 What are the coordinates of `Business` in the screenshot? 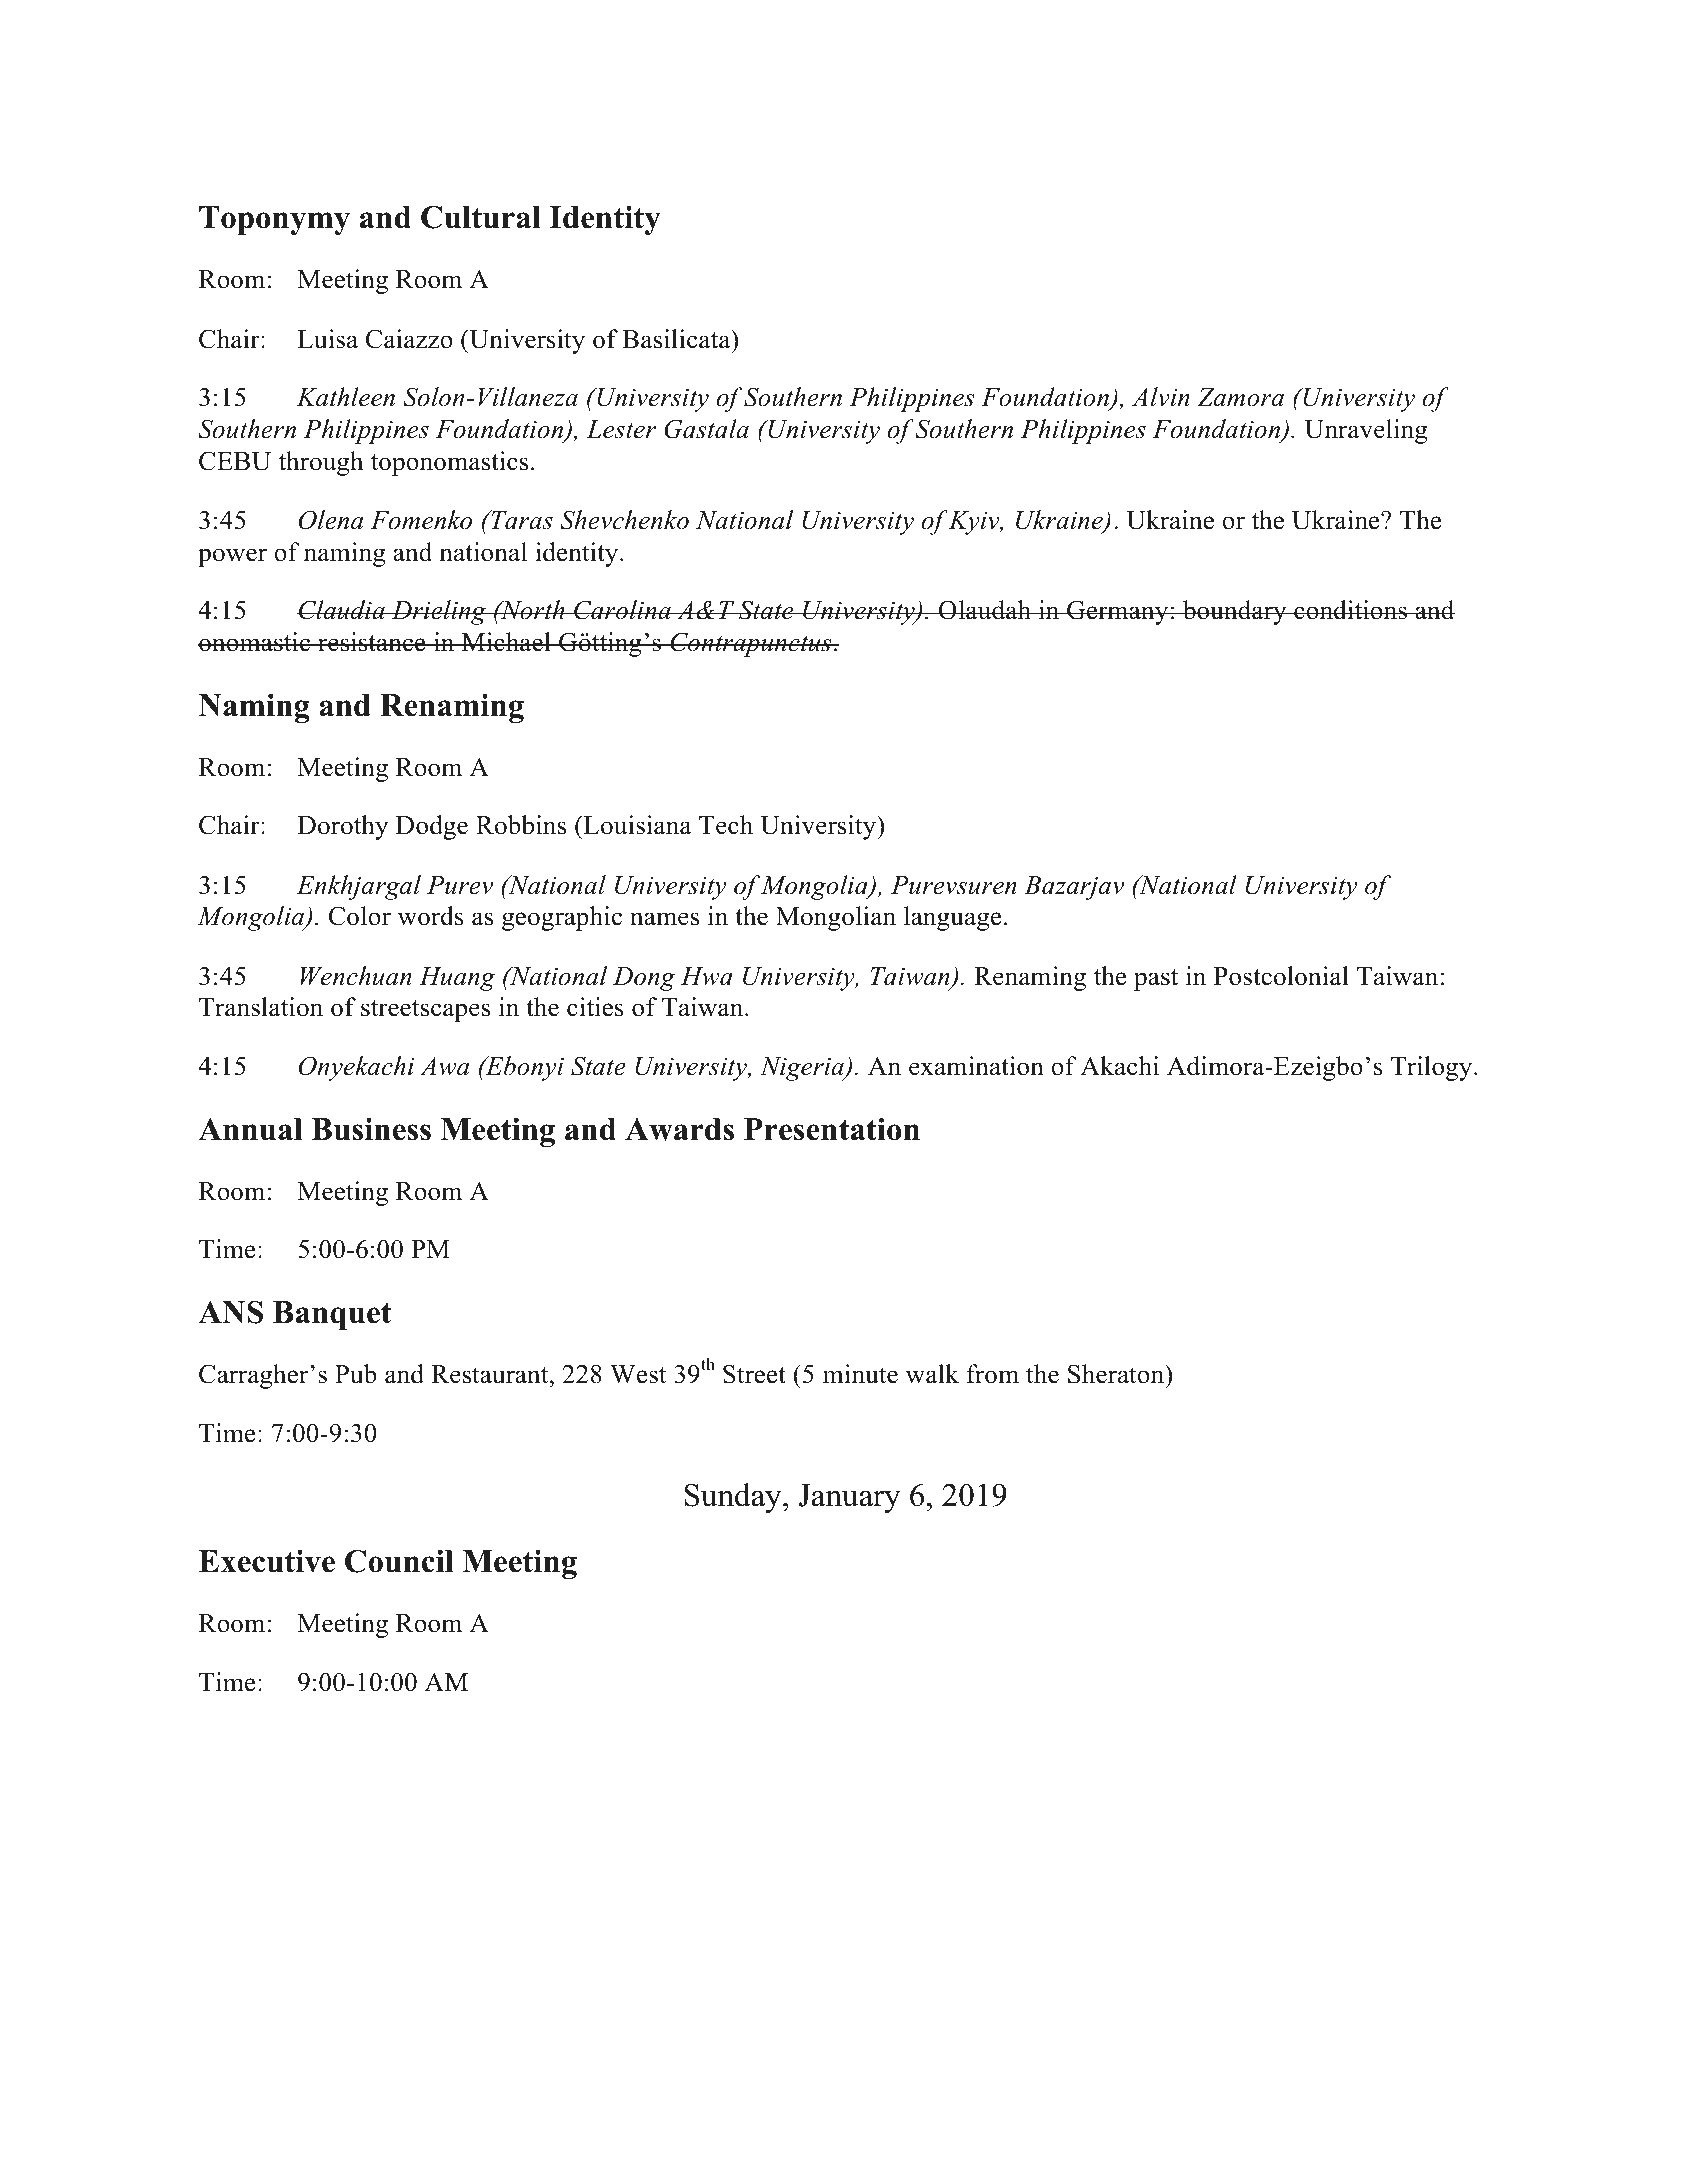 It's located at (371, 1129).
